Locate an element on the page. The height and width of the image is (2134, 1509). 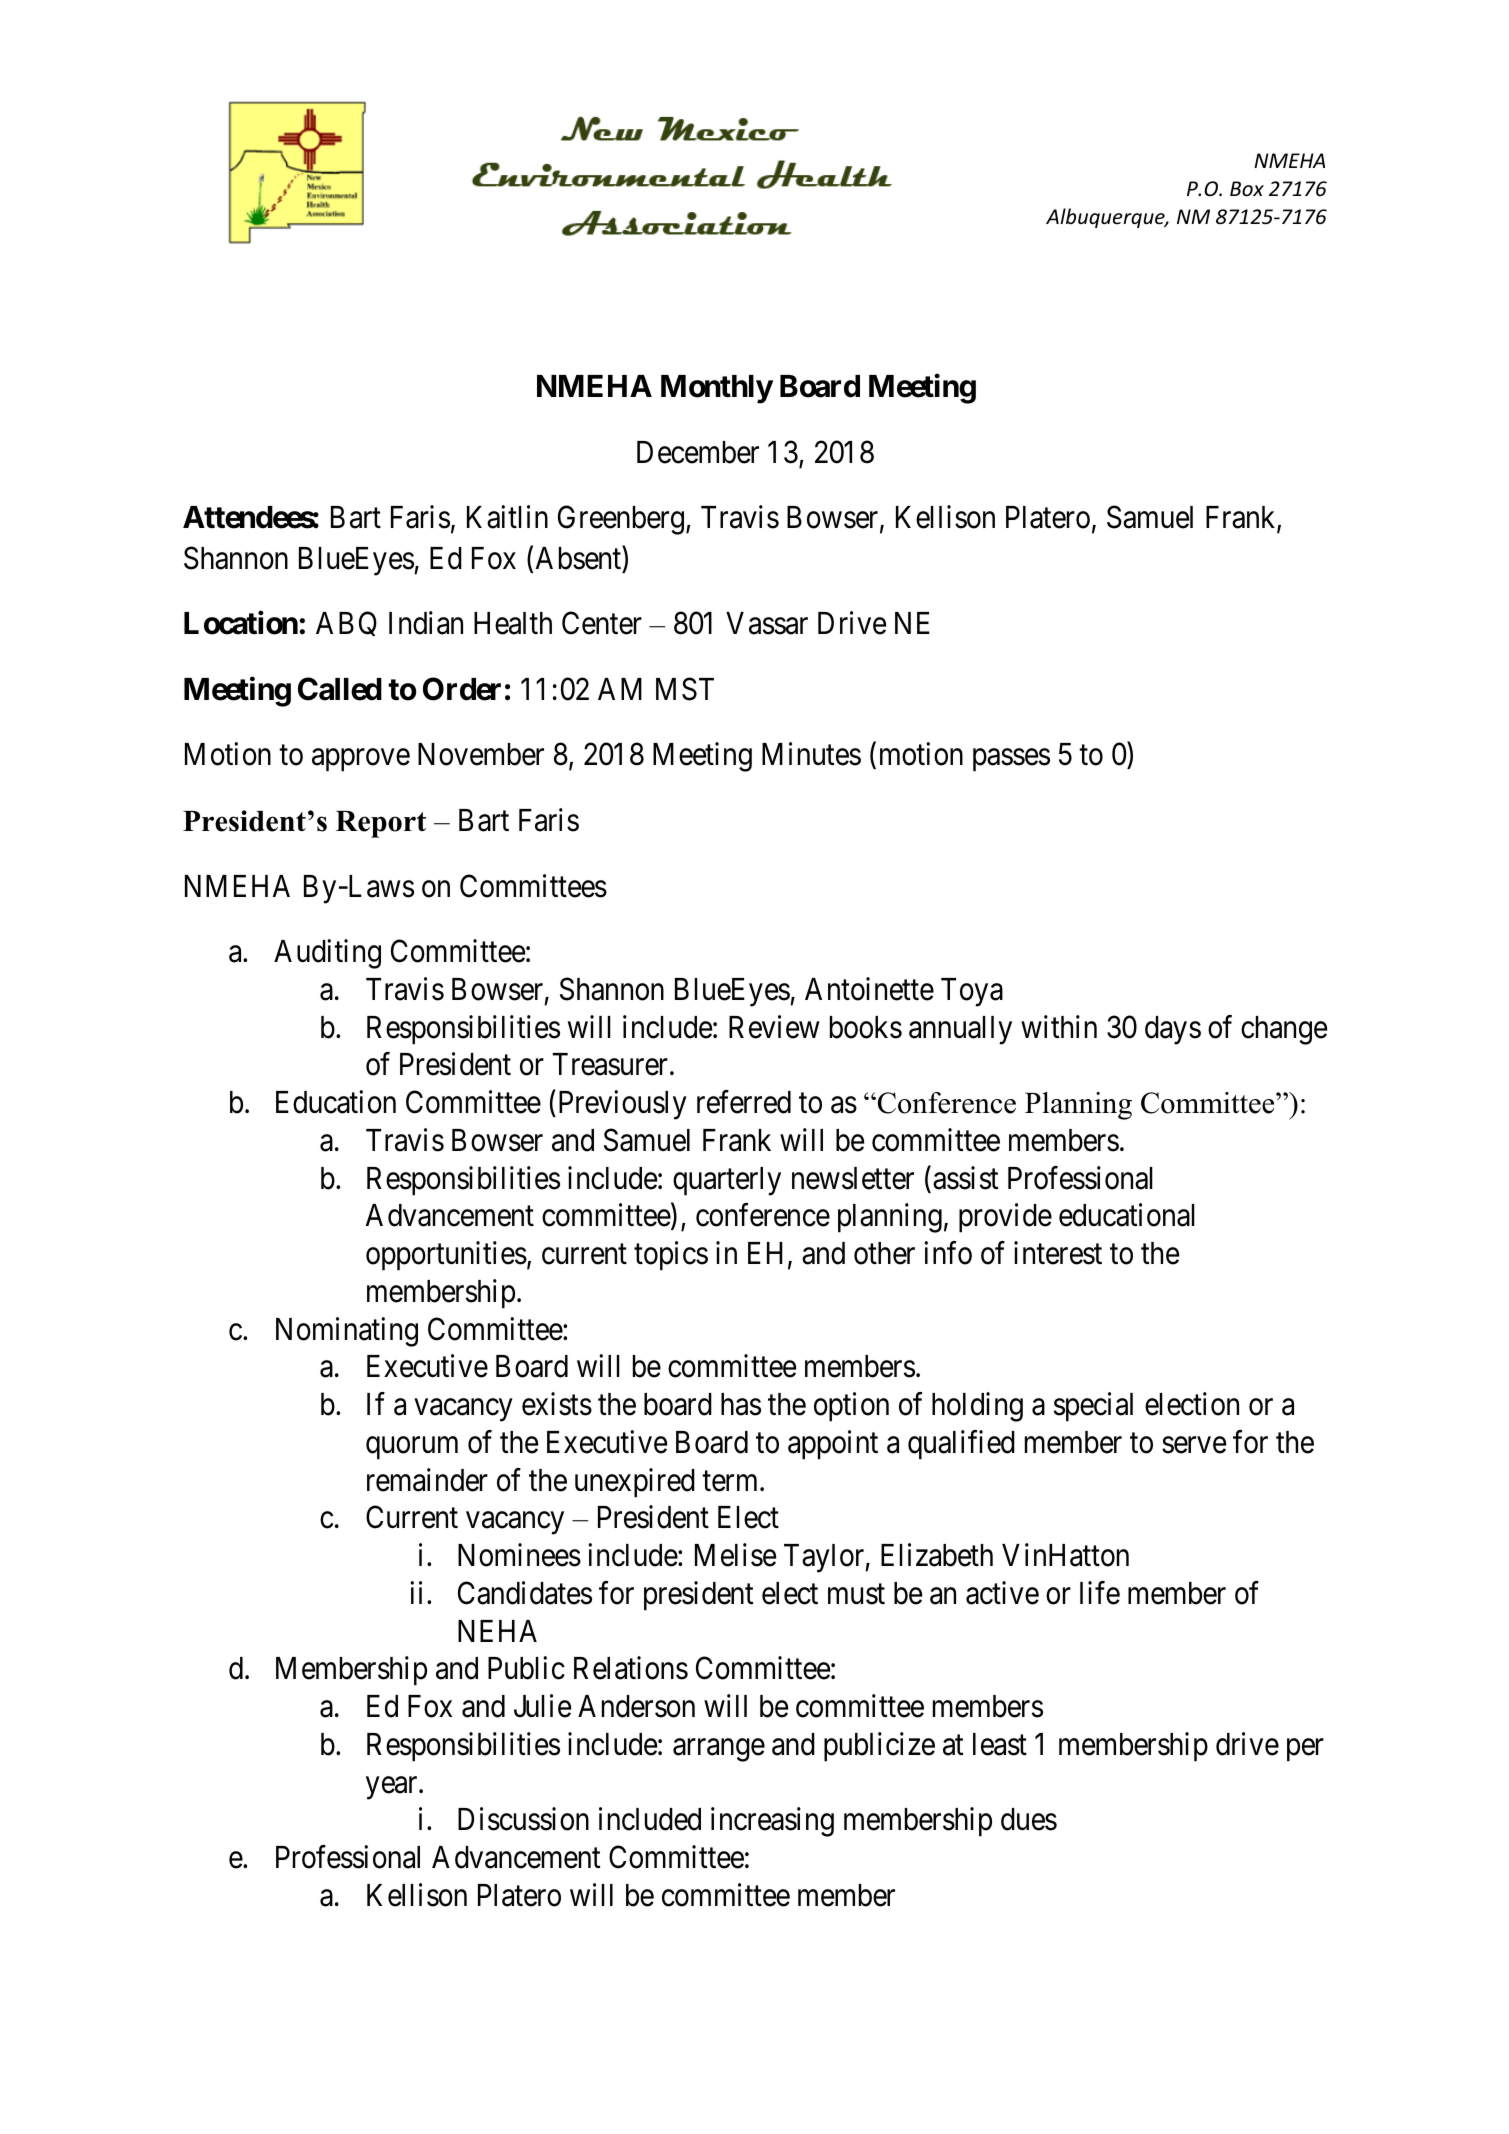
opportunities is located at coordinates (446, 1256).
